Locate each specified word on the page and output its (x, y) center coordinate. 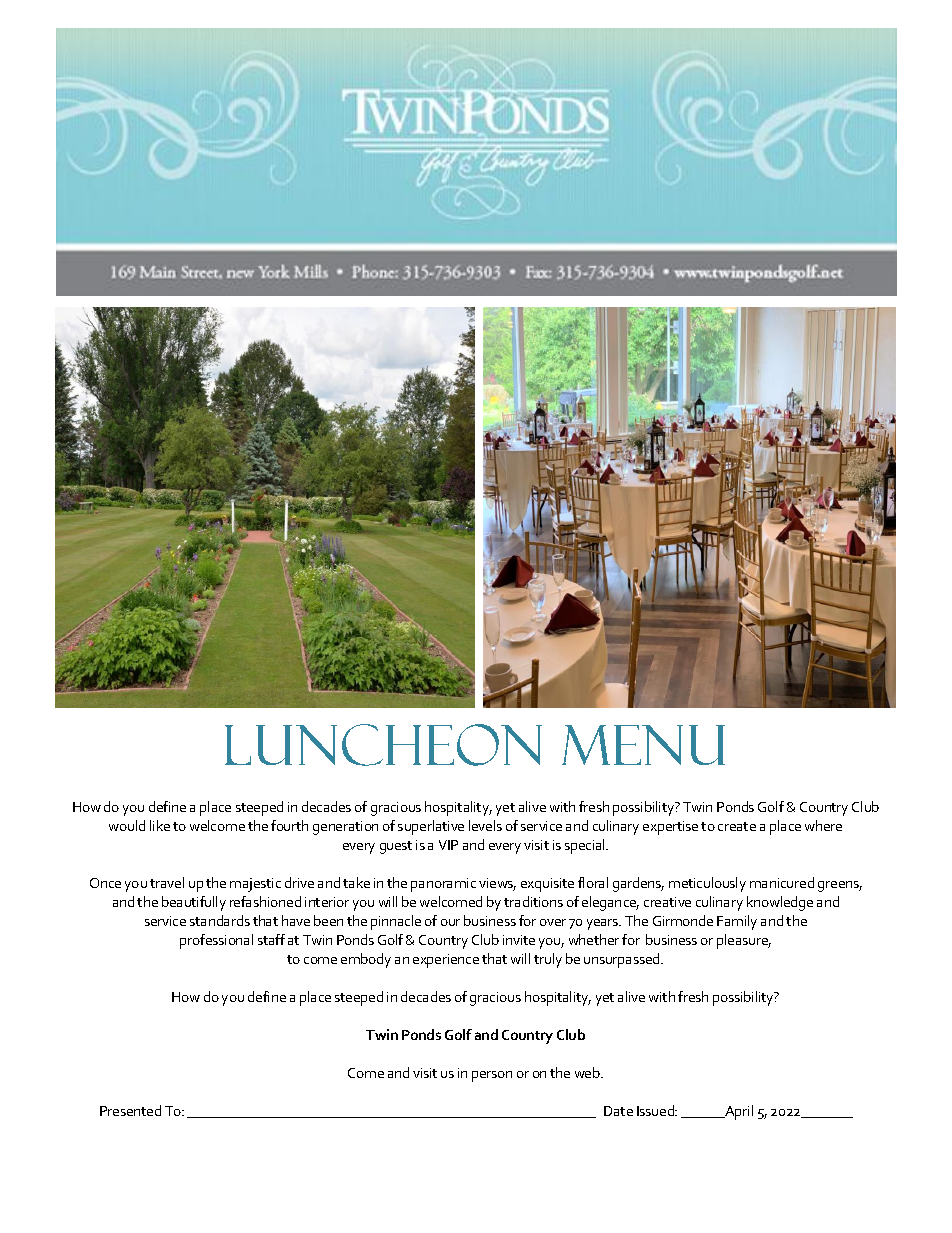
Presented (130, 1110)
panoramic (443, 885)
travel (167, 882)
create (737, 826)
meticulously (707, 884)
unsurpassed (623, 960)
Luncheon (383, 745)
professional (216, 941)
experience (446, 961)
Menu (643, 745)
